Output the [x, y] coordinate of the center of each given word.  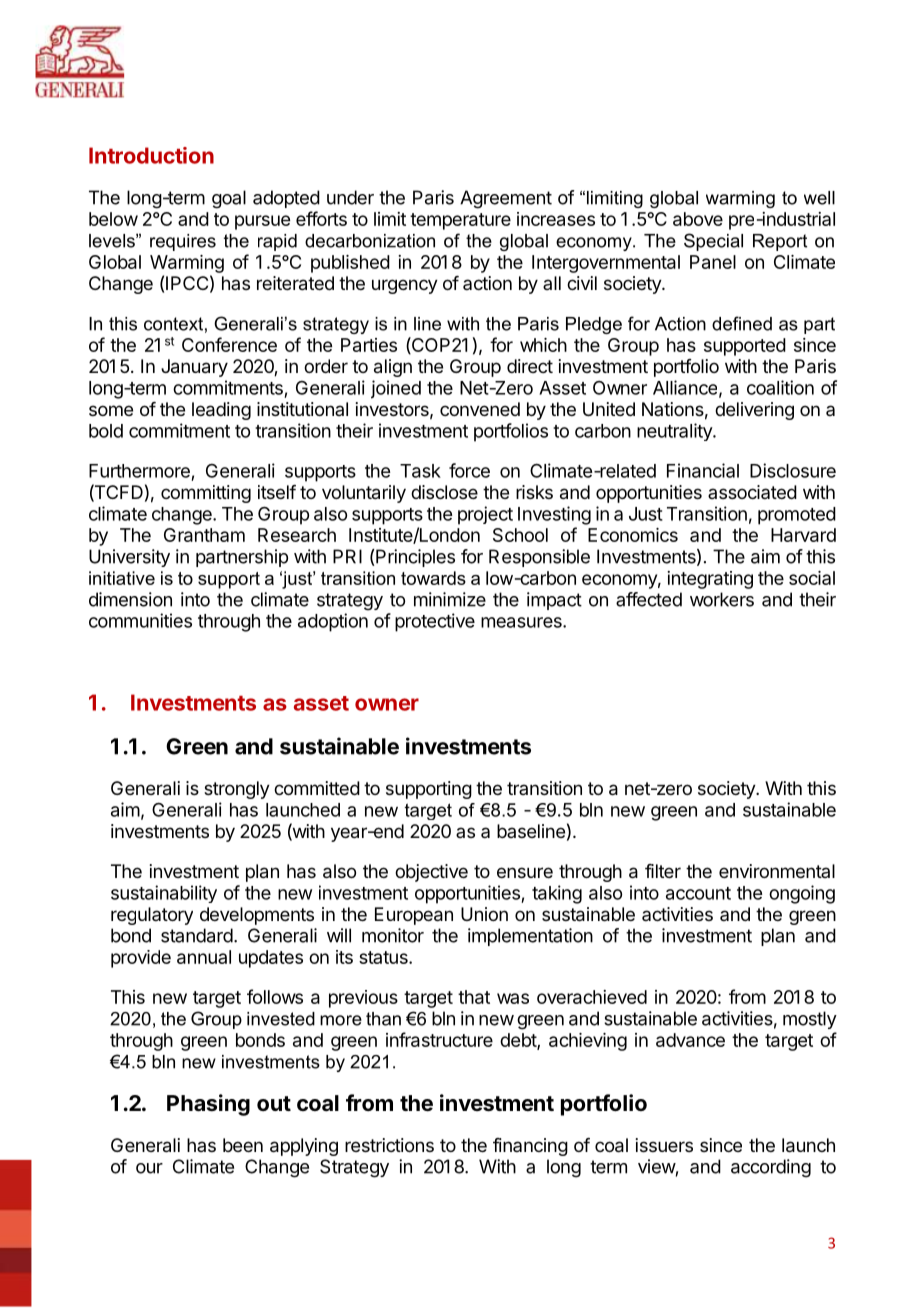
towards [433, 578]
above [698, 219]
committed [317, 788]
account [698, 893]
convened [480, 409]
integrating [710, 580]
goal [229, 199]
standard [197, 935]
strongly [237, 790]
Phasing [208, 1105]
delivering [754, 411]
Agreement [506, 199]
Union [484, 914]
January [194, 368]
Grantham [204, 535]
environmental [777, 871]
